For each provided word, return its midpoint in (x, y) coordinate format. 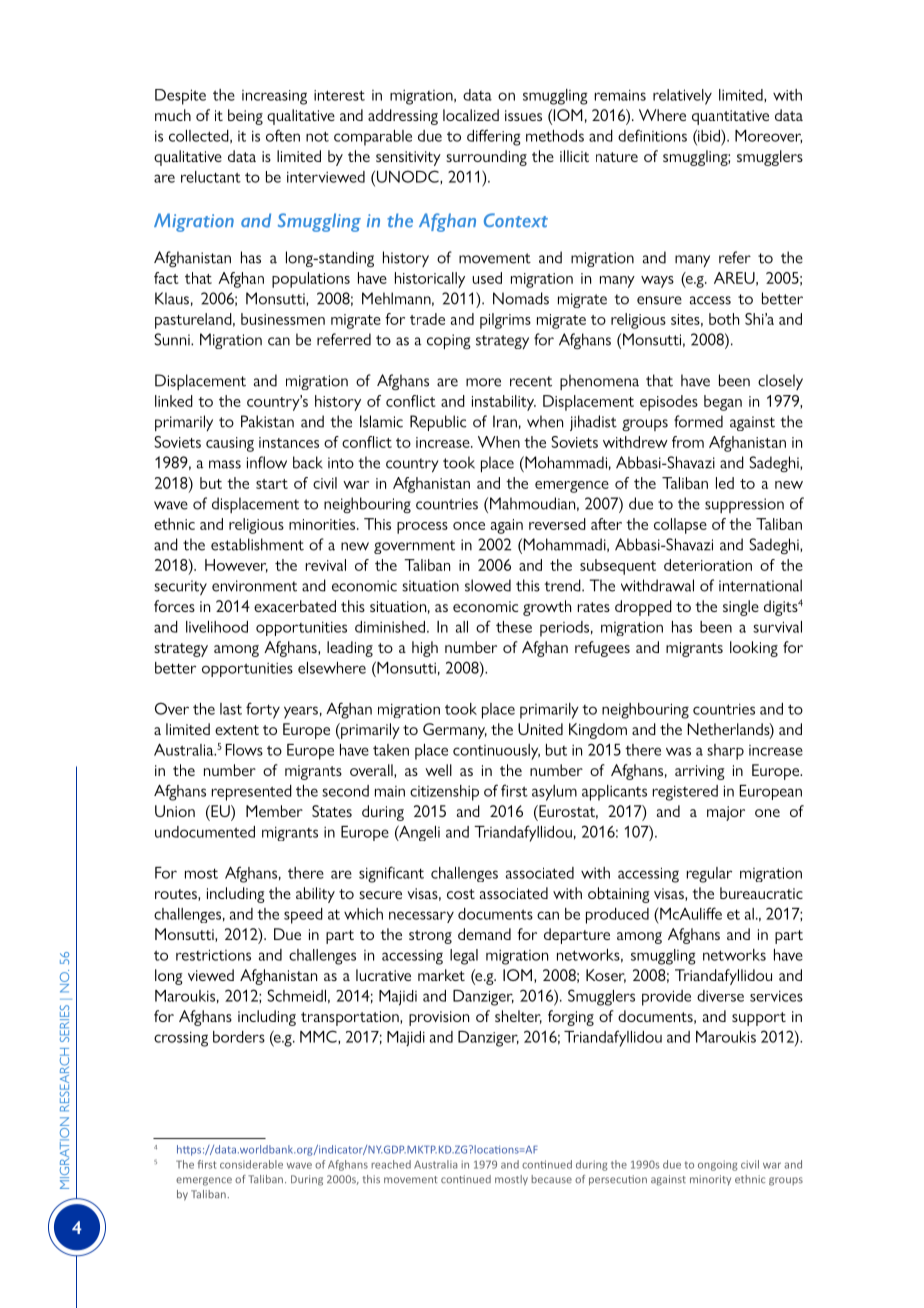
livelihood (217, 627)
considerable (251, 1164)
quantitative (730, 117)
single (741, 608)
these (514, 627)
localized (471, 115)
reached (391, 1164)
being (245, 117)
